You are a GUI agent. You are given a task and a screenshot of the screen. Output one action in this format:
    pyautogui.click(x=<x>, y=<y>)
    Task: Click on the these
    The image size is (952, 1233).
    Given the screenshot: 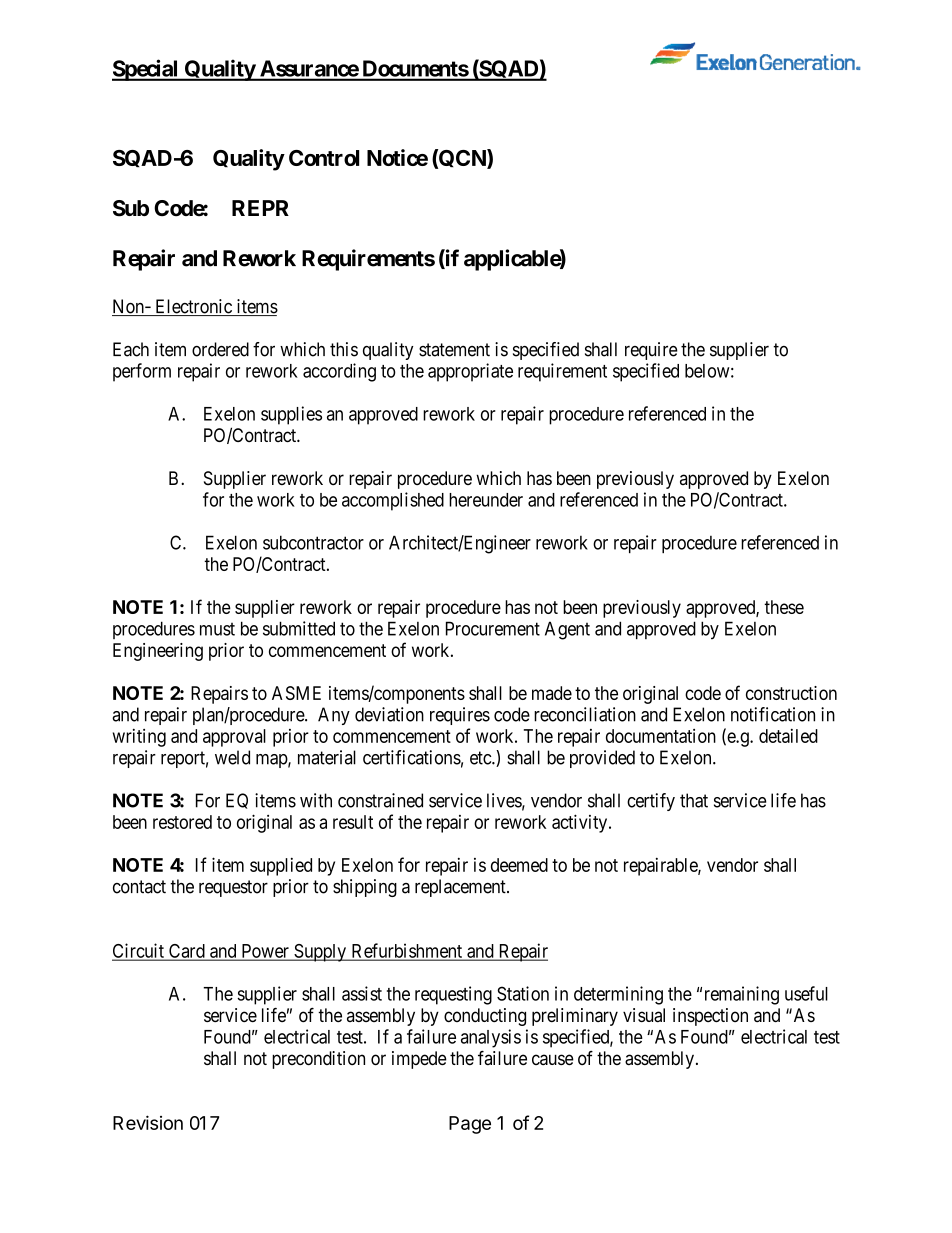 What is the action you would take?
    pyautogui.click(x=784, y=607)
